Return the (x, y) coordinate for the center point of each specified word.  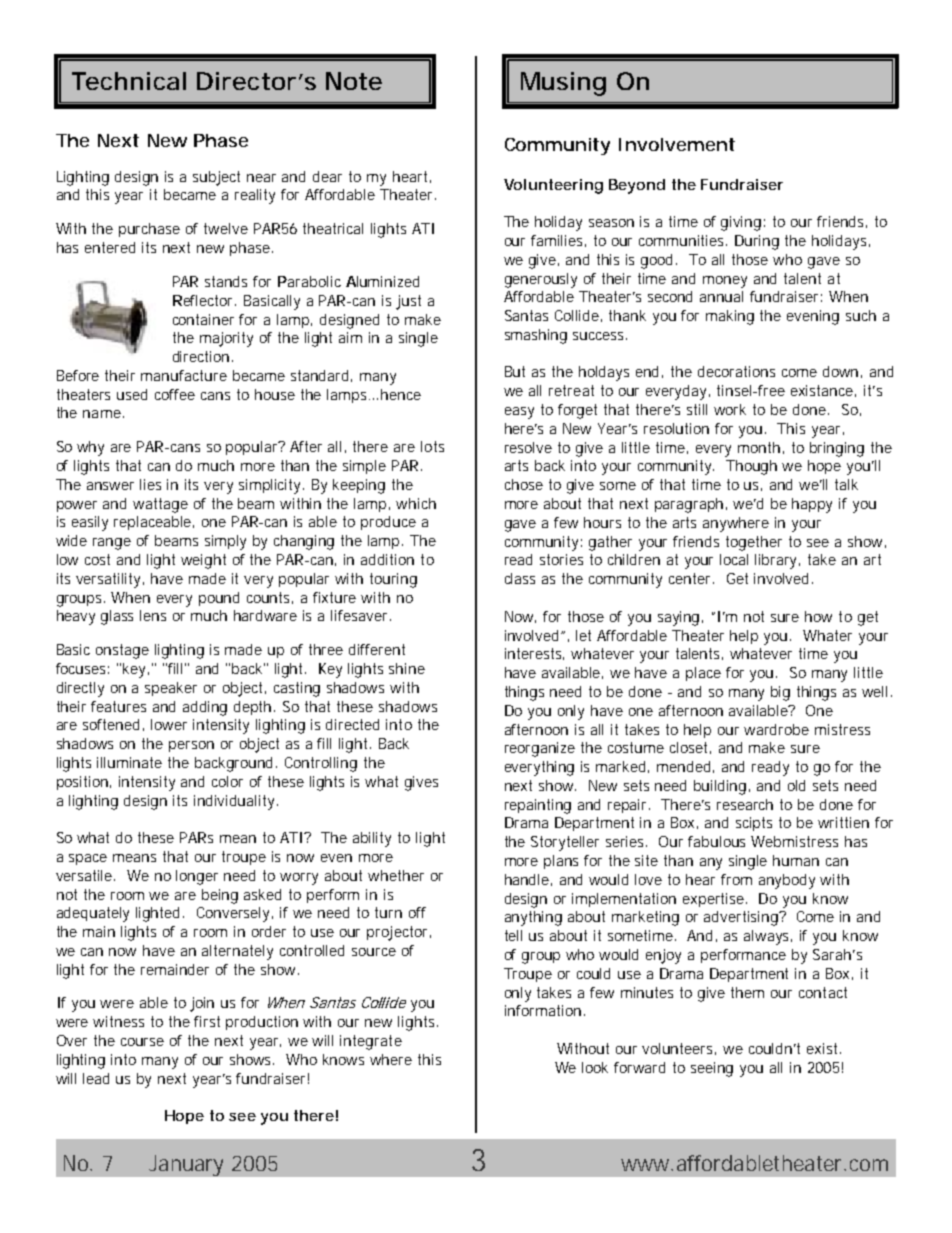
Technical (129, 81)
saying (678, 618)
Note (354, 81)
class (520, 578)
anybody (787, 881)
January (186, 1165)
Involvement (677, 144)
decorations (736, 371)
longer (197, 877)
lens (153, 615)
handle (527, 879)
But (515, 371)
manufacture (184, 375)
